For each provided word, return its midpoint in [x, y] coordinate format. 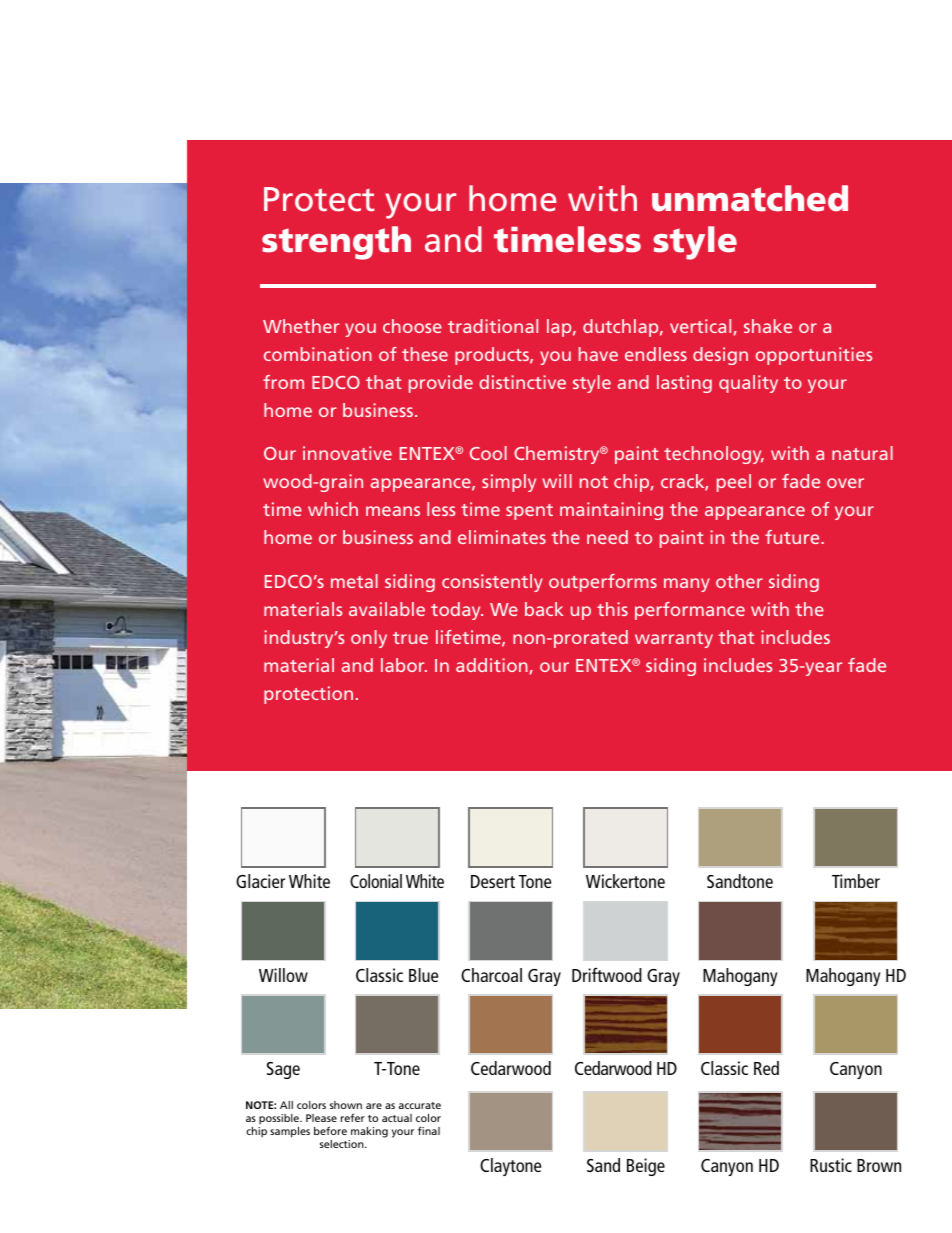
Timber [856, 881]
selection [343, 1144]
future [793, 537]
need [607, 537]
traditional [493, 326]
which [333, 509]
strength [336, 243]
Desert [493, 881]
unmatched [750, 198]
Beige [646, 1167]
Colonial [376, 881]
